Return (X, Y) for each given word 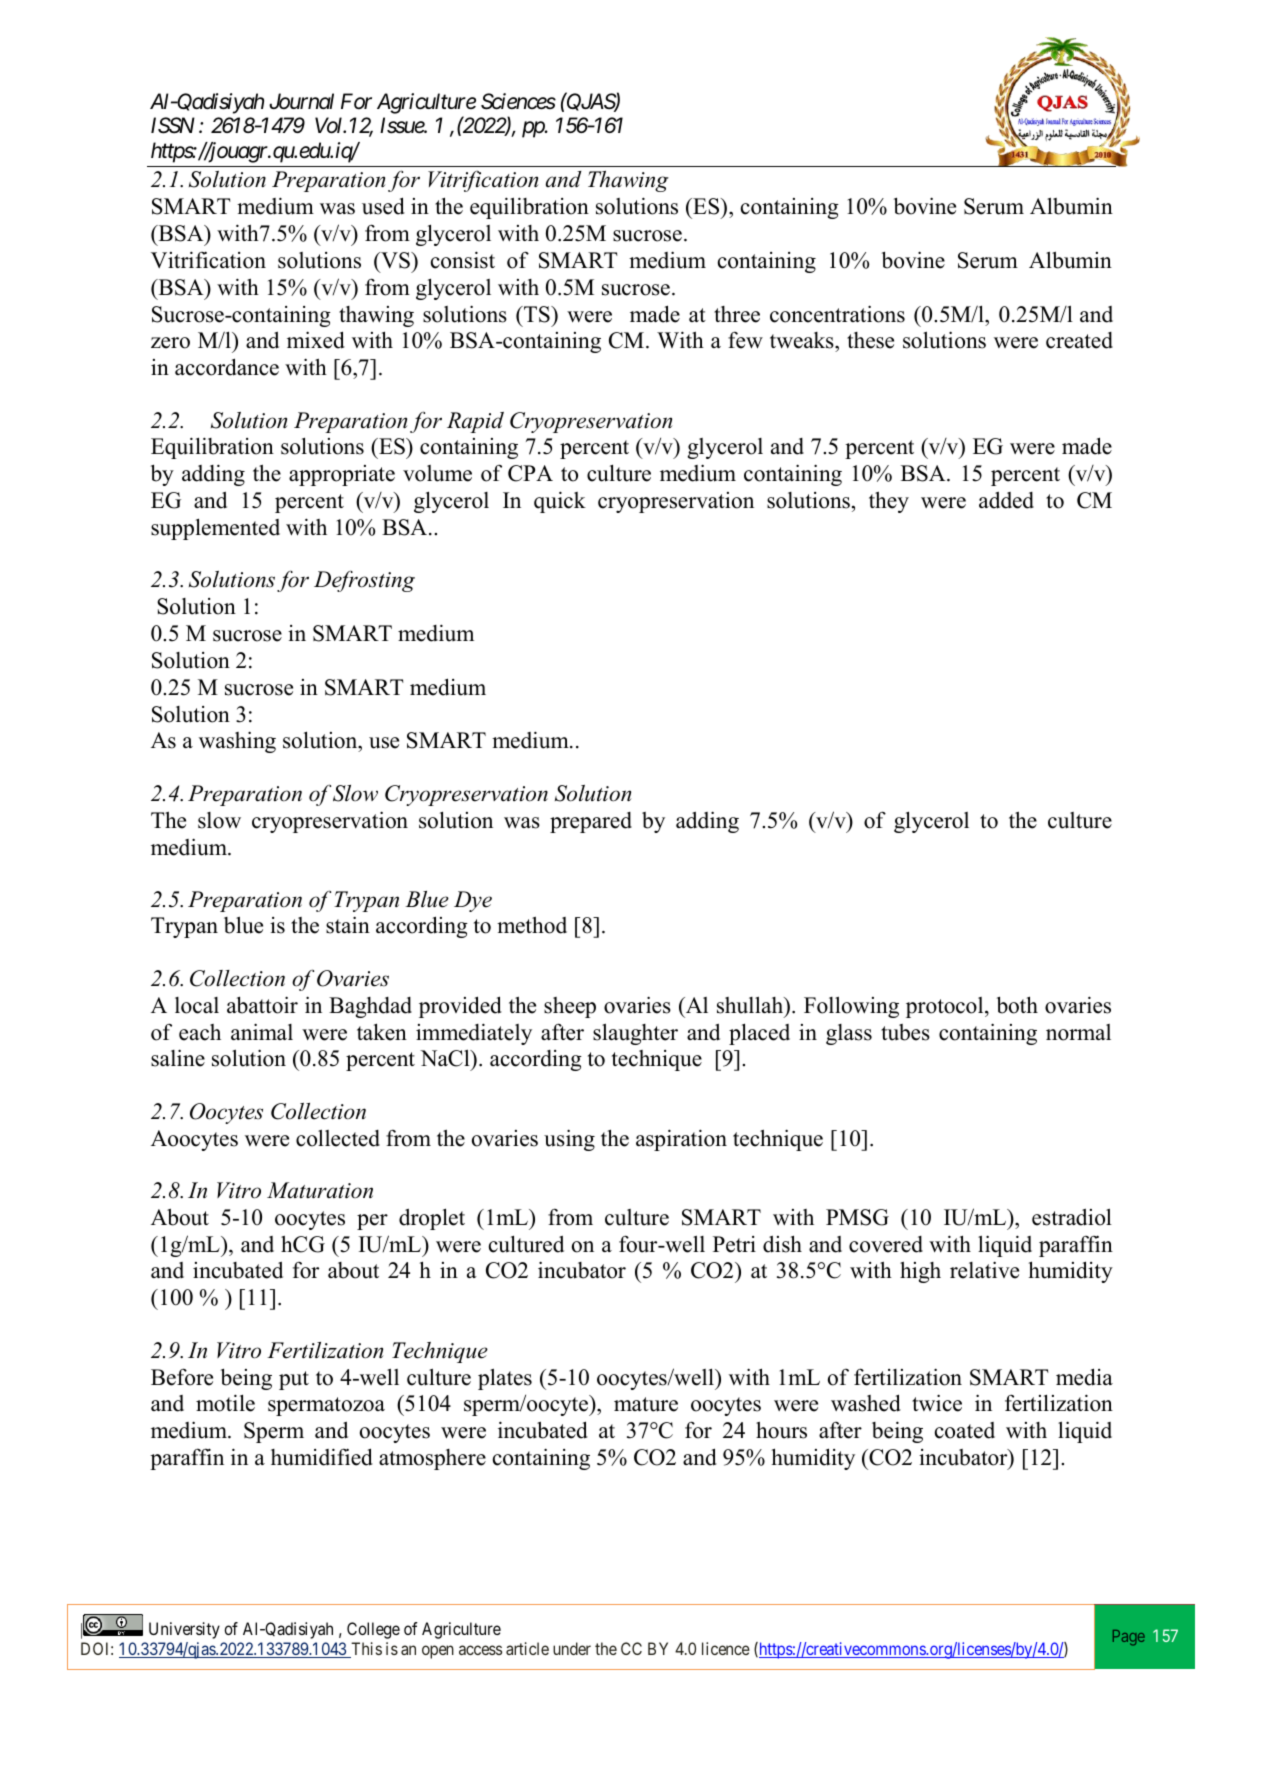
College (373, 1630)
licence (726, 1648)
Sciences (518, 101)
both (1017, 1005)
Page (1129, 1638)
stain (348, 925)
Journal (301, 101)
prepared (591, 822)
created (1079, 340)
